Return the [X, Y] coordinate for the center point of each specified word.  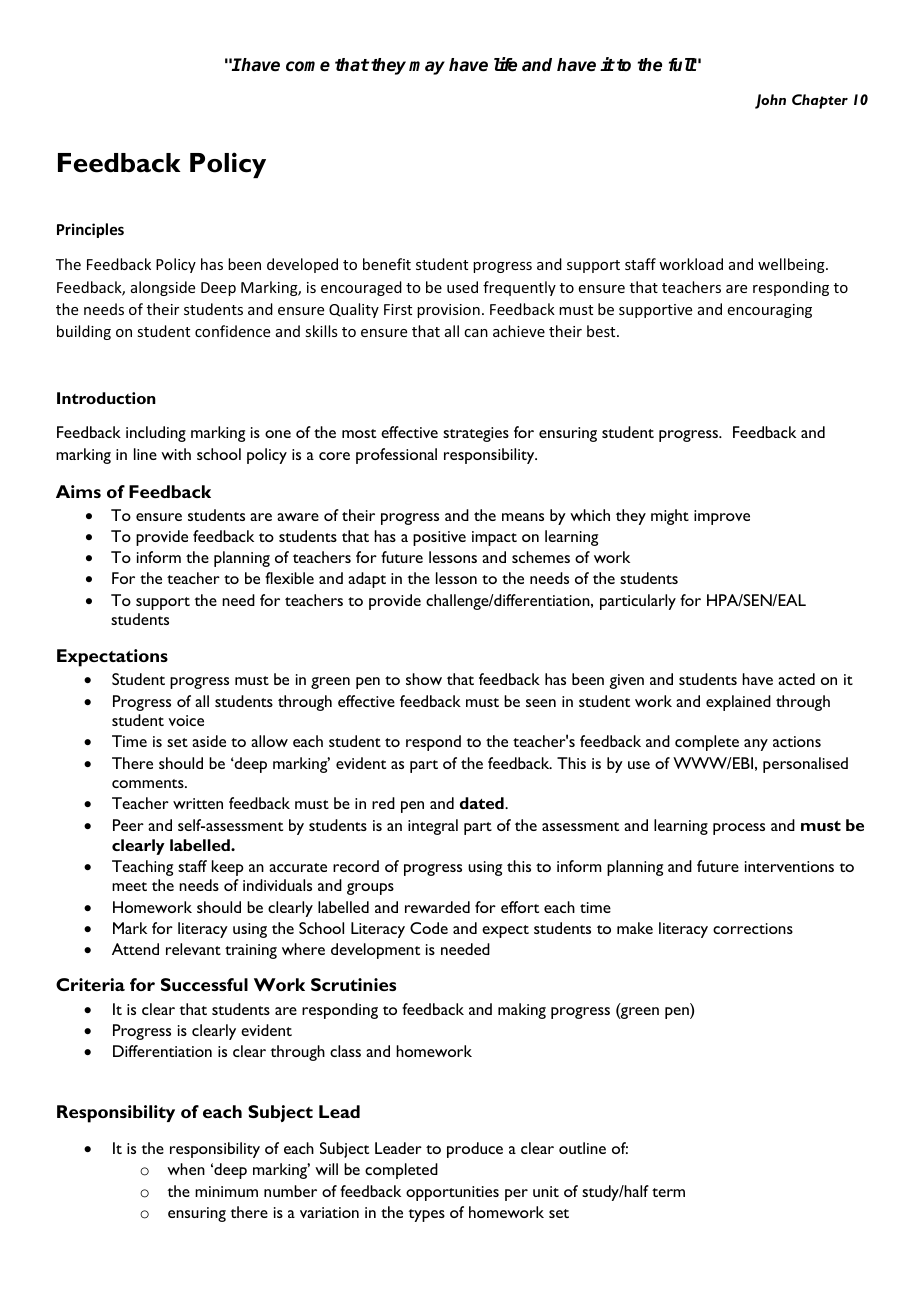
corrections [753, 928]
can [476, 333]
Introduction [106, 398]
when [186, 1169]
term [668, 1192]
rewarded [437, 907]
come [308, 66]
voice [186, 720]
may [427, 68]
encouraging [770, 311]
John [770, 101]
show [424, 679]
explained [738, 703]
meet [129, 886]
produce [475, 1150]
